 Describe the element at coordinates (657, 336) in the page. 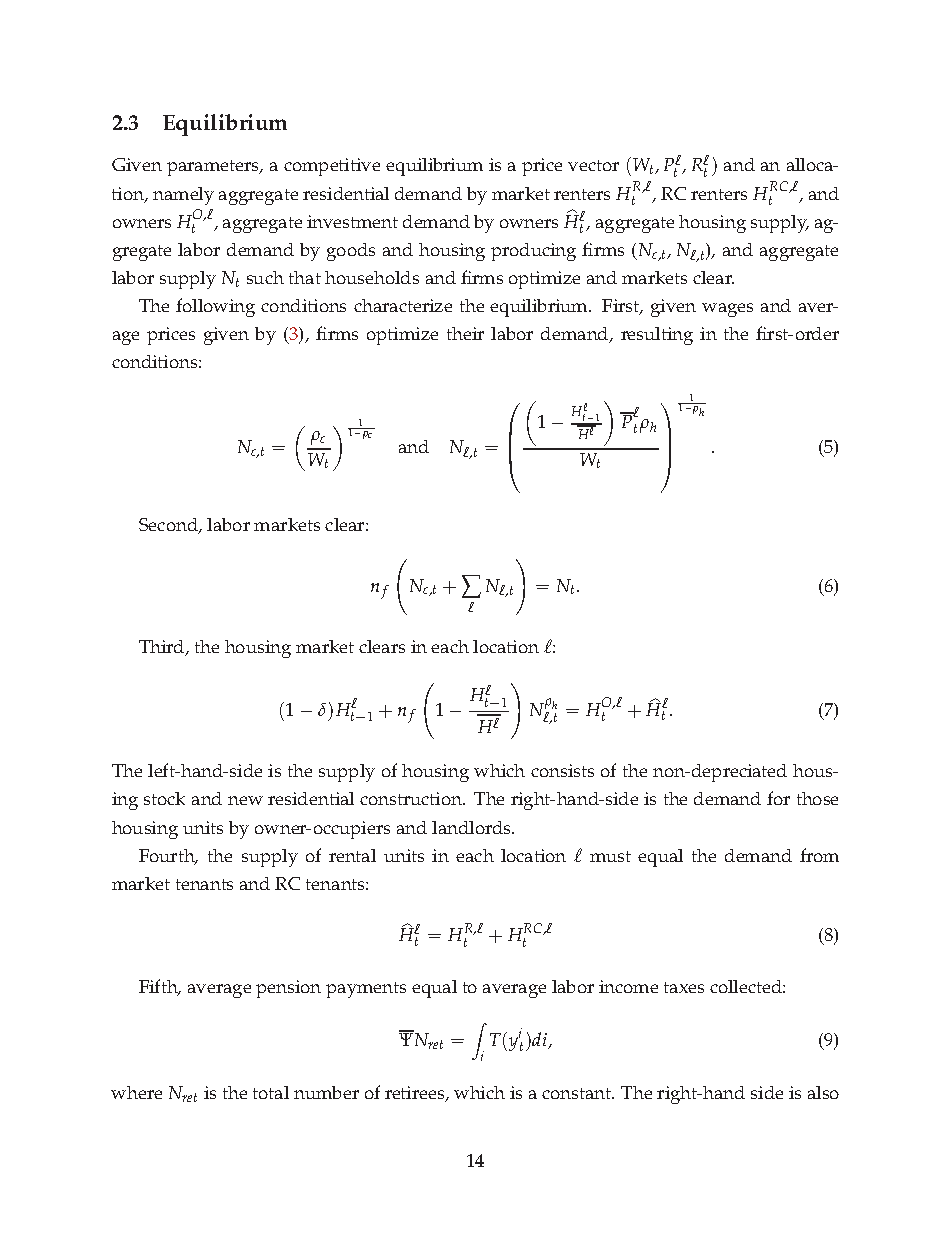

I see `resulting` at that location.
